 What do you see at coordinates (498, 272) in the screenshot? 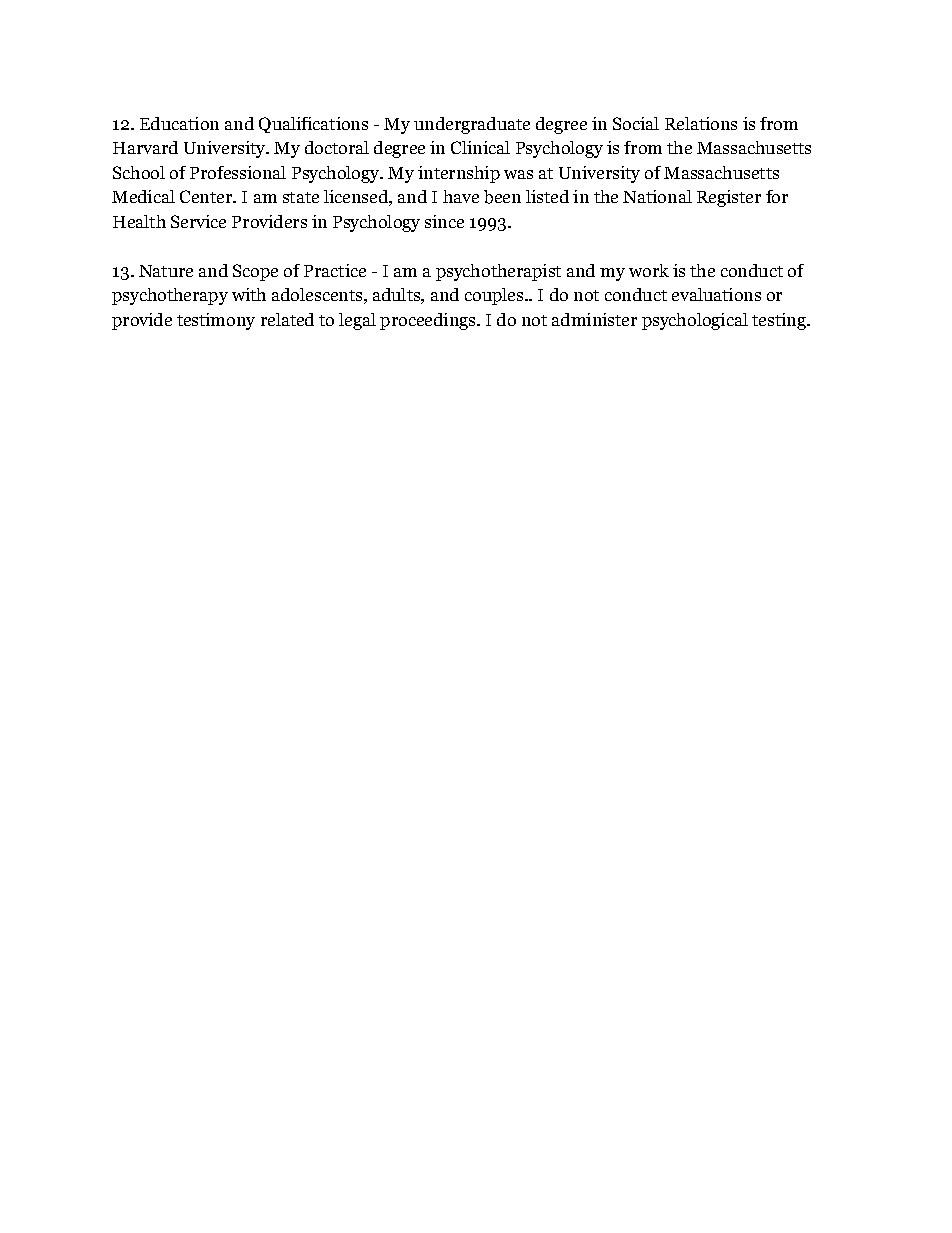
I see `psychotherapist` at bounding box center [498, 272].
